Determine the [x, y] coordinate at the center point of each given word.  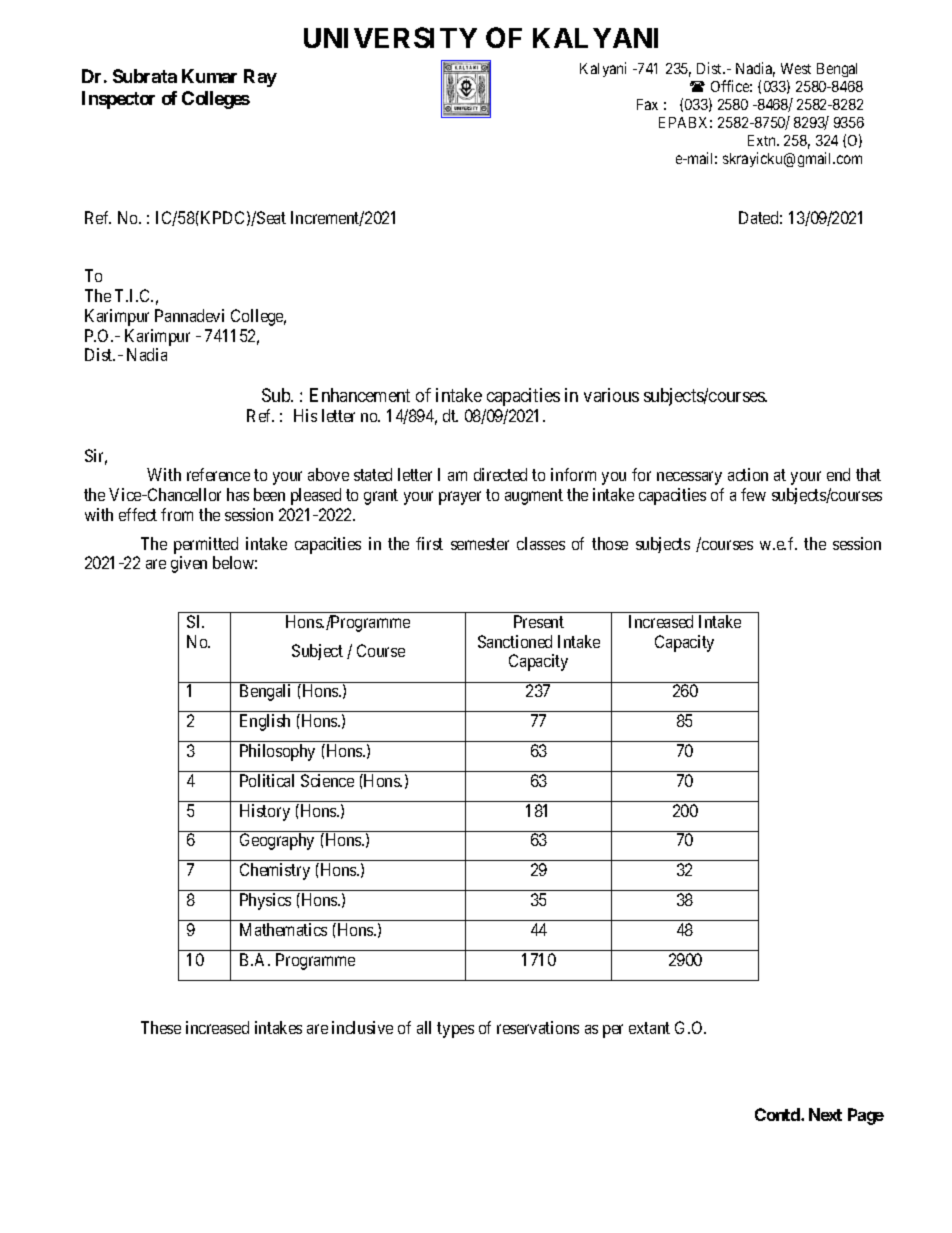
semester [480, 544]
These [161, 1027]
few [753, 494]
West [796, 68]
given [189, 564]
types [455, 1030]
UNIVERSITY [390, 37]
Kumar [209, 76]
